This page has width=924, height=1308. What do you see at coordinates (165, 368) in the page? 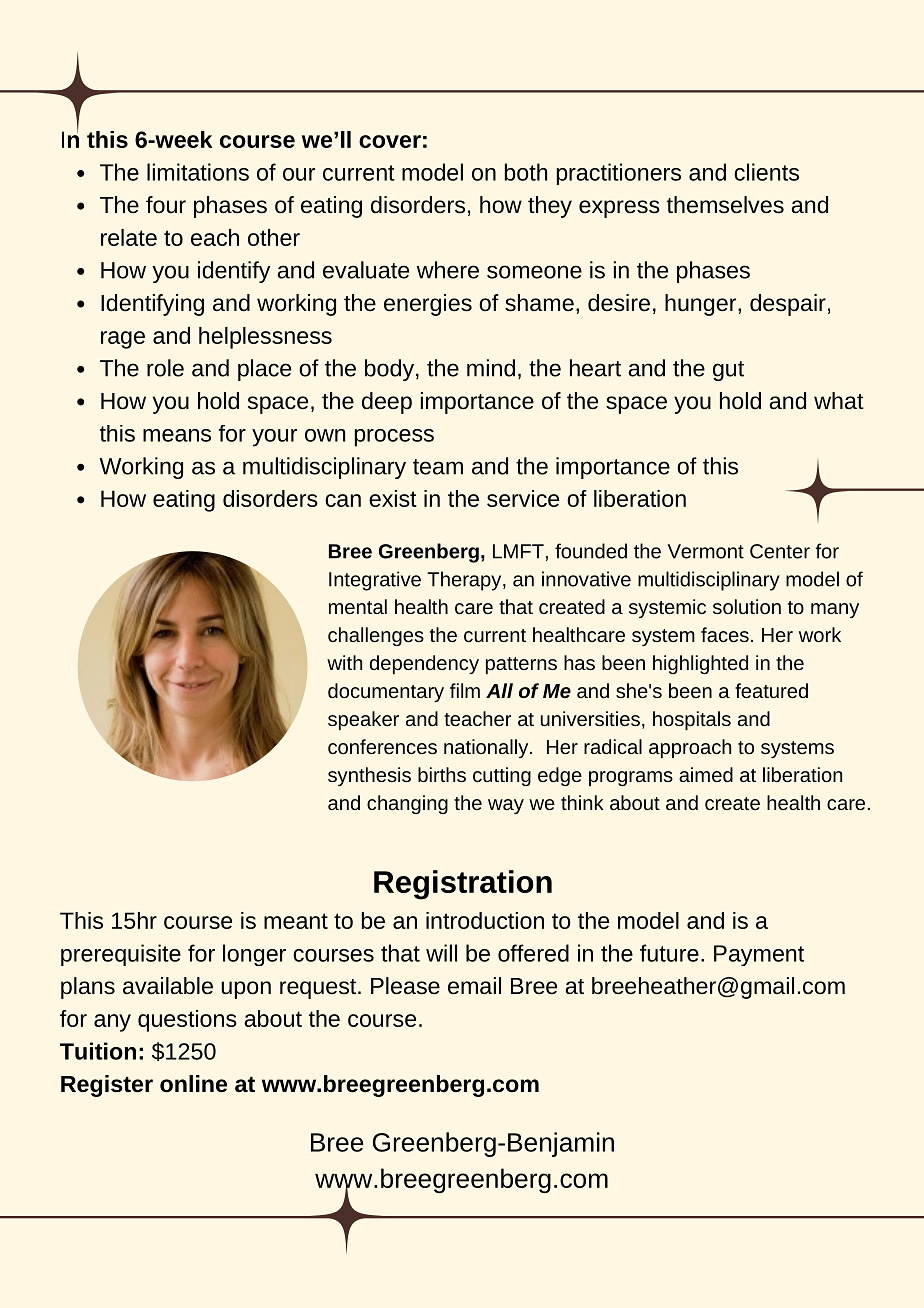
I see `role` at bounding box center [165, 368].
